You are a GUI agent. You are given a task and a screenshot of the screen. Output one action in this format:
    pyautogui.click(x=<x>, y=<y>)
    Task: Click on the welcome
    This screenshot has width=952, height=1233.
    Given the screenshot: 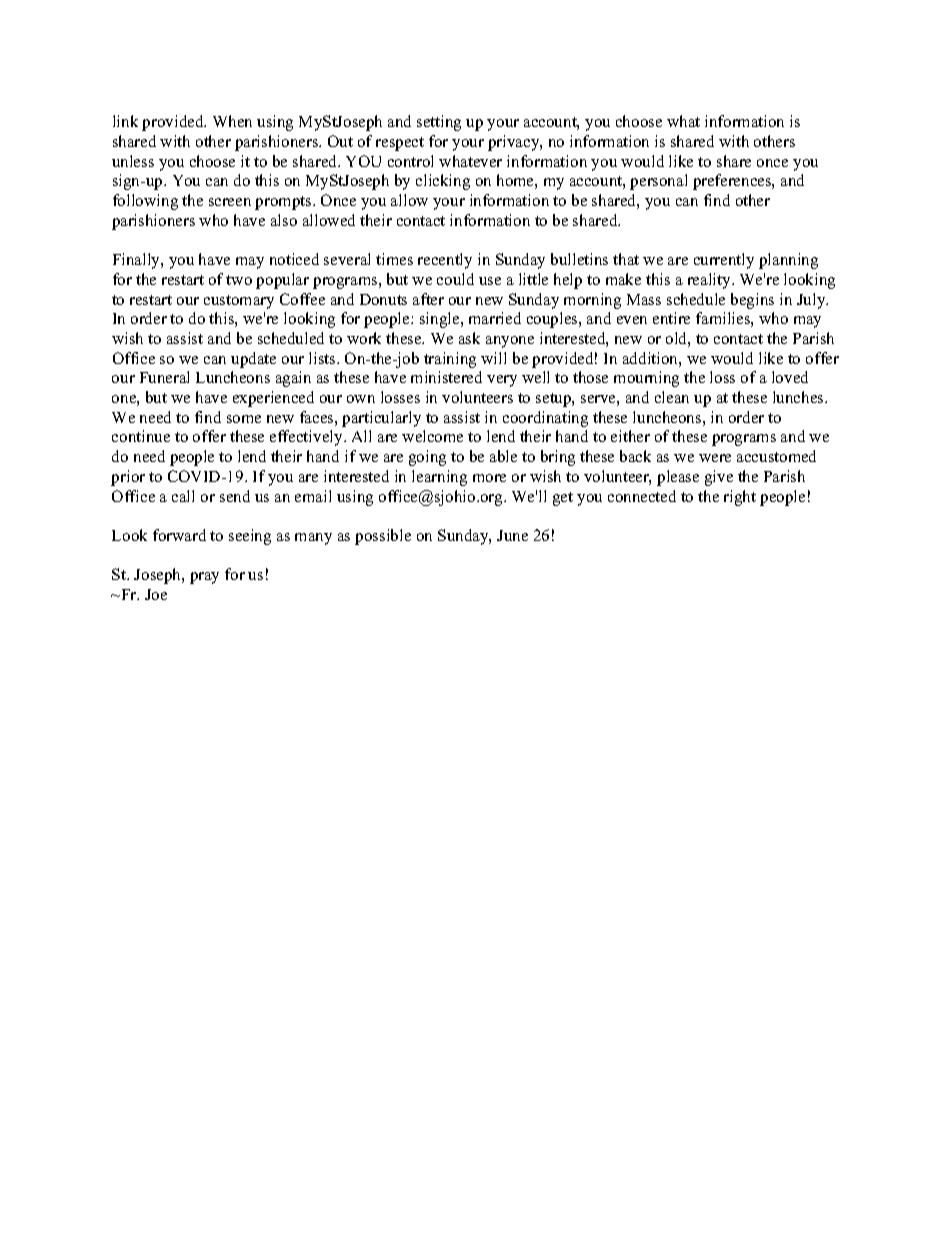 What is the action you would take?
    pyautogui.click(x=432, y=436)
